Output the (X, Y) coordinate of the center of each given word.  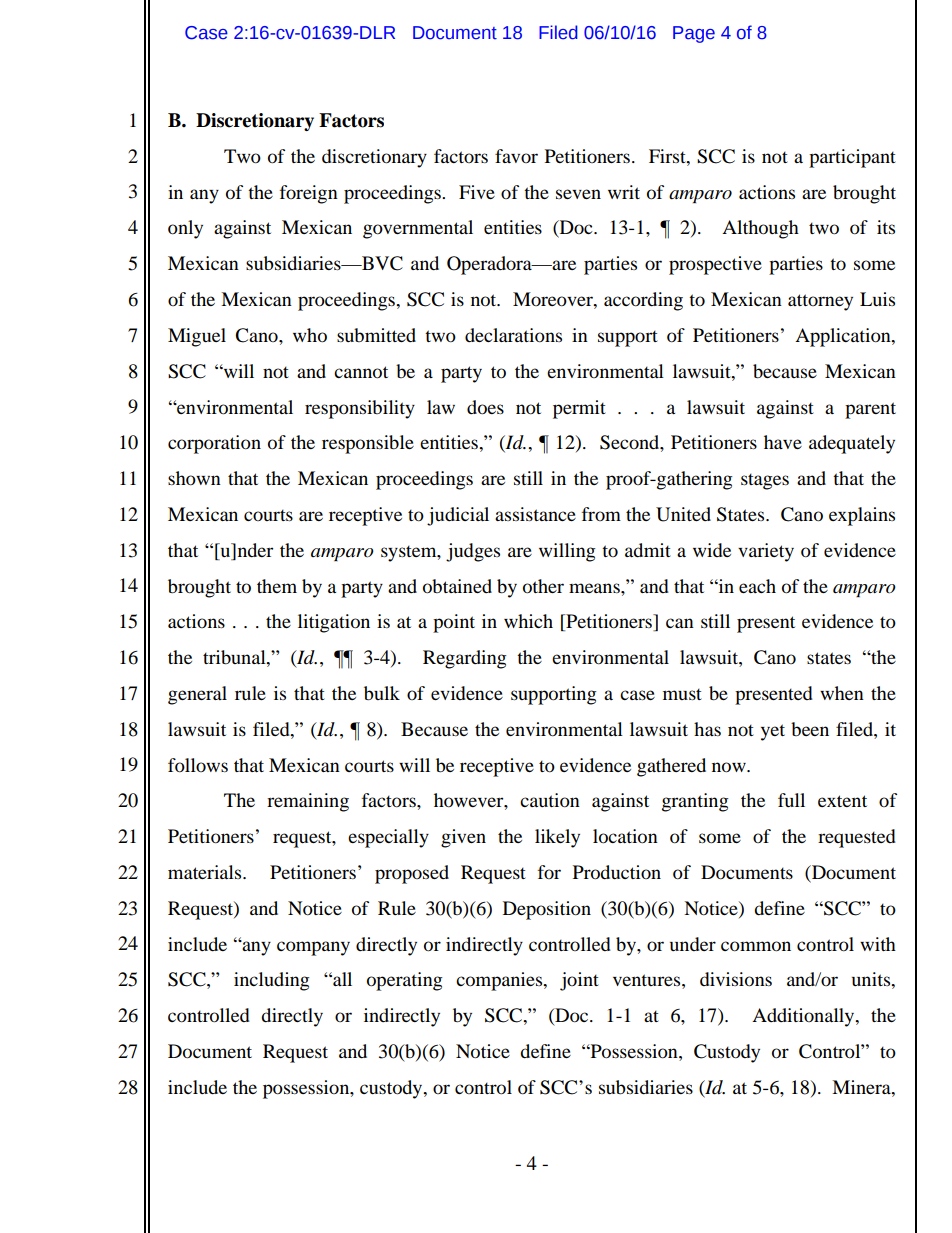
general (197, 695)
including (271, 981)
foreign (309, 194)
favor (516, 156)
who (310, 335)
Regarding (464, 659)
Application (844, 337)
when (842, 693)
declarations (513, 335)
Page (694, 34)
